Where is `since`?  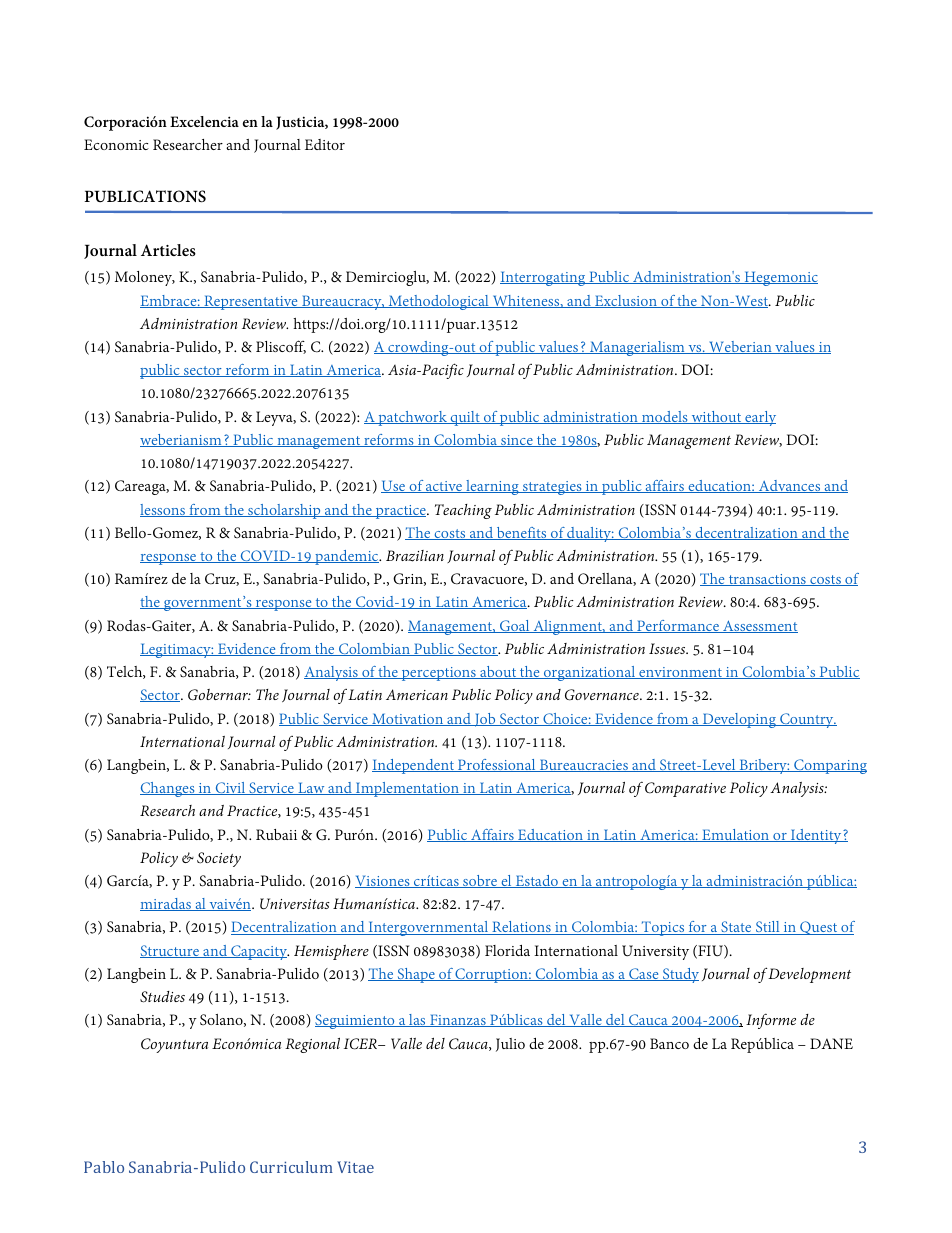 since is located at coordinates (517, 441).
